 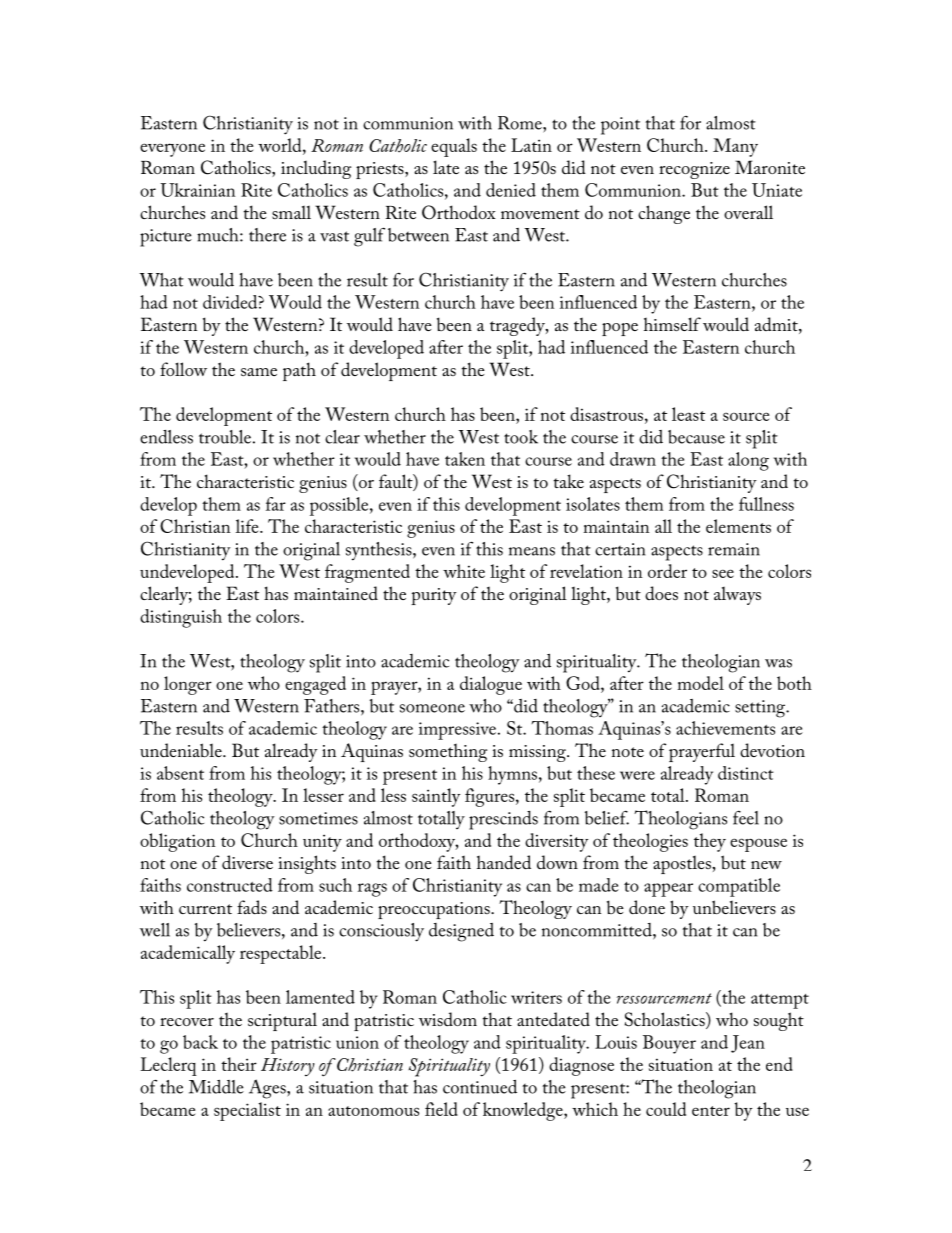 What do you see at coordinates (735, 147) in the screenshot?
I see `Many` at bounding box center [735, 147].
